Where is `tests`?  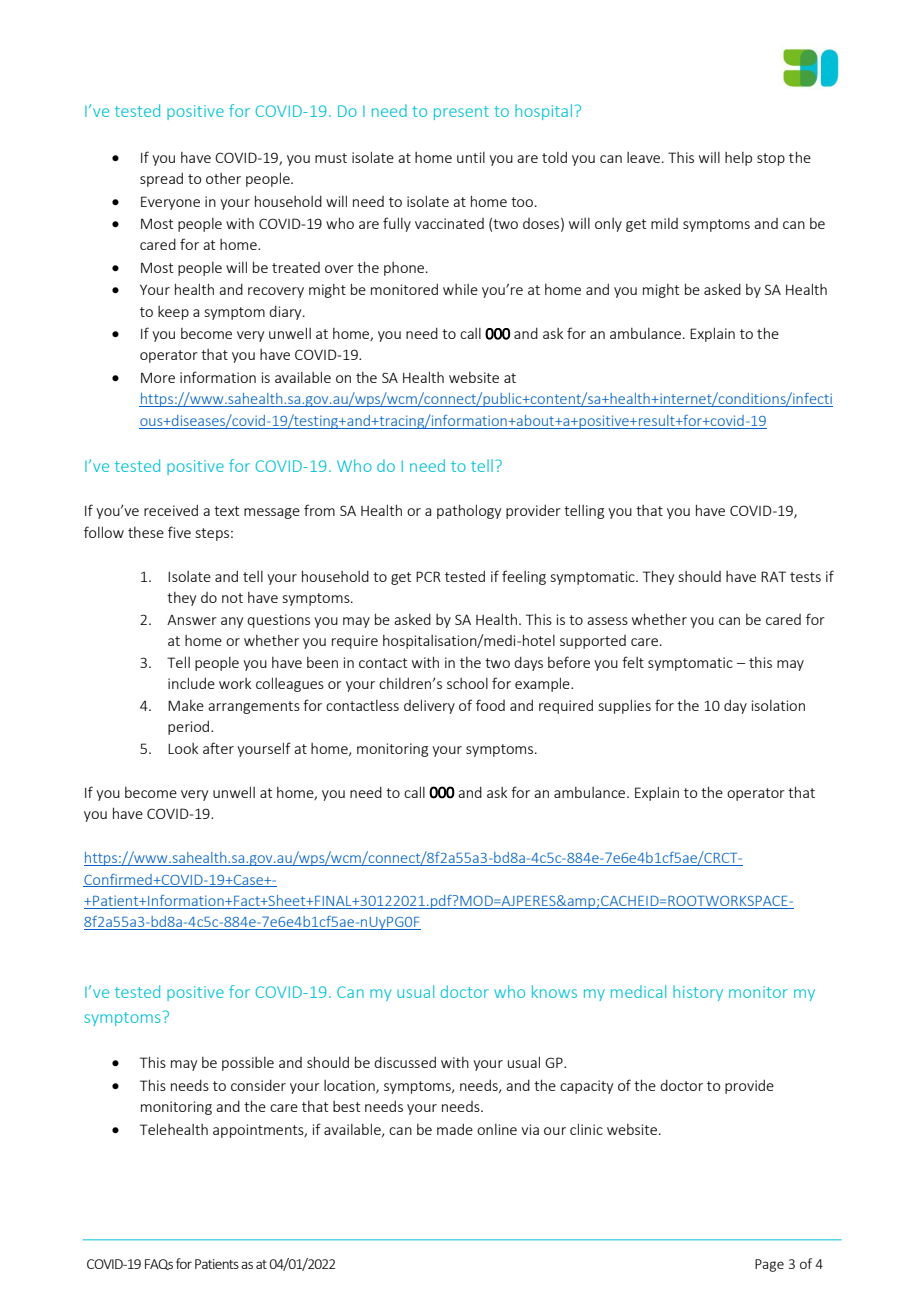 tests is located at coordinates (805, 577).
